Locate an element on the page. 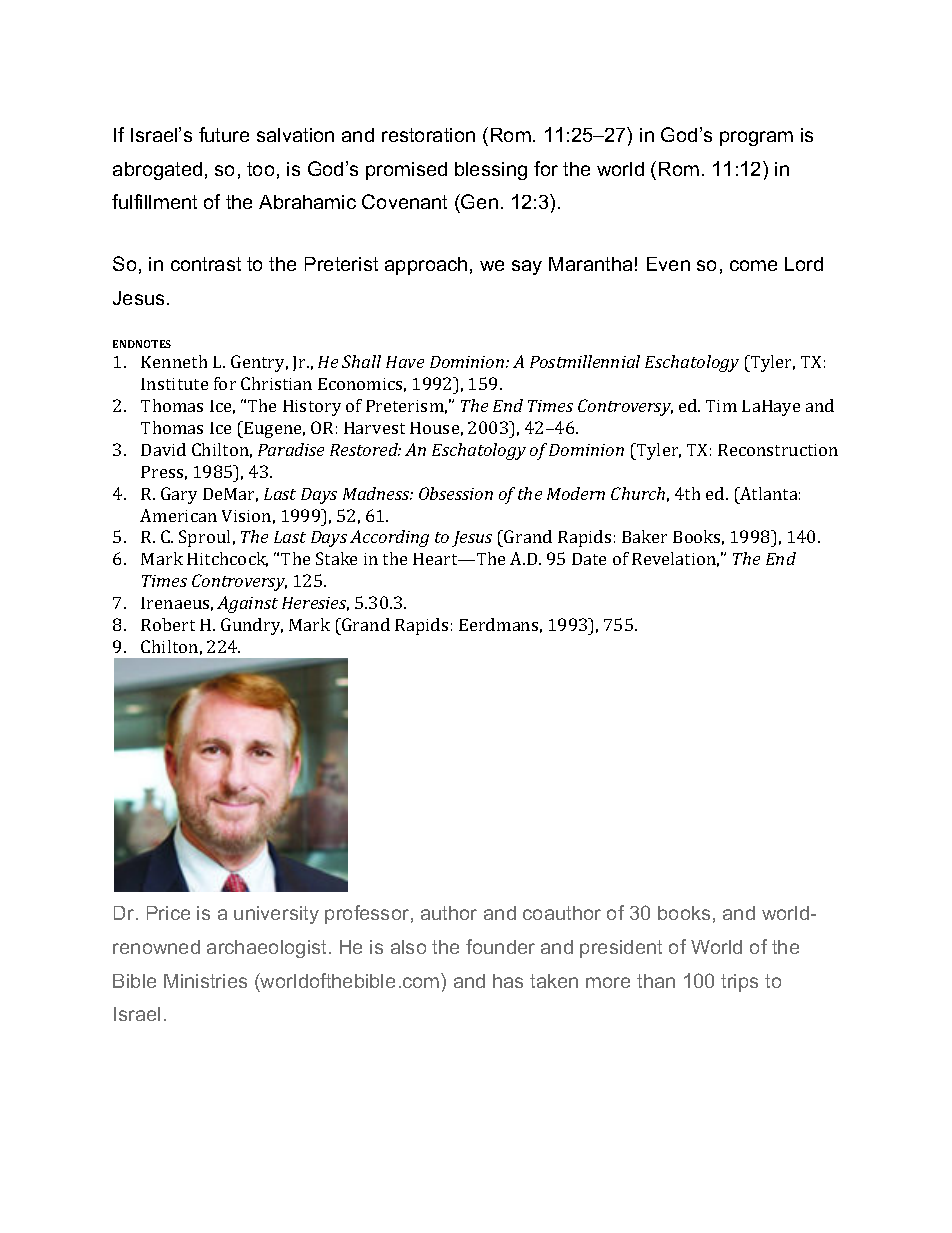 This document has height=1233, width=952. Hitchcock is located at coordinates (227, 559).
